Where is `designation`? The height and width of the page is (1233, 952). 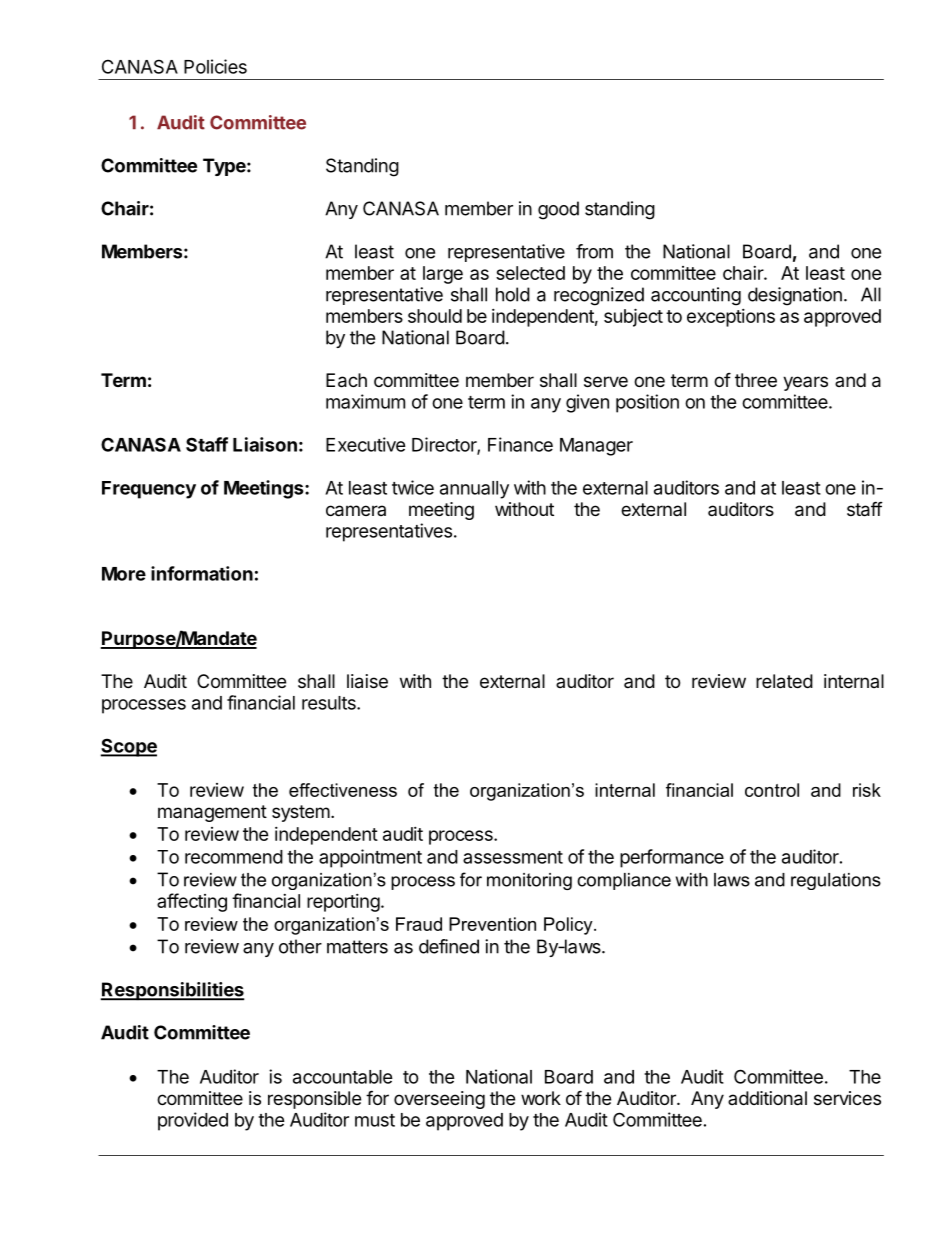
designation is located at coordinates (795, 296).
